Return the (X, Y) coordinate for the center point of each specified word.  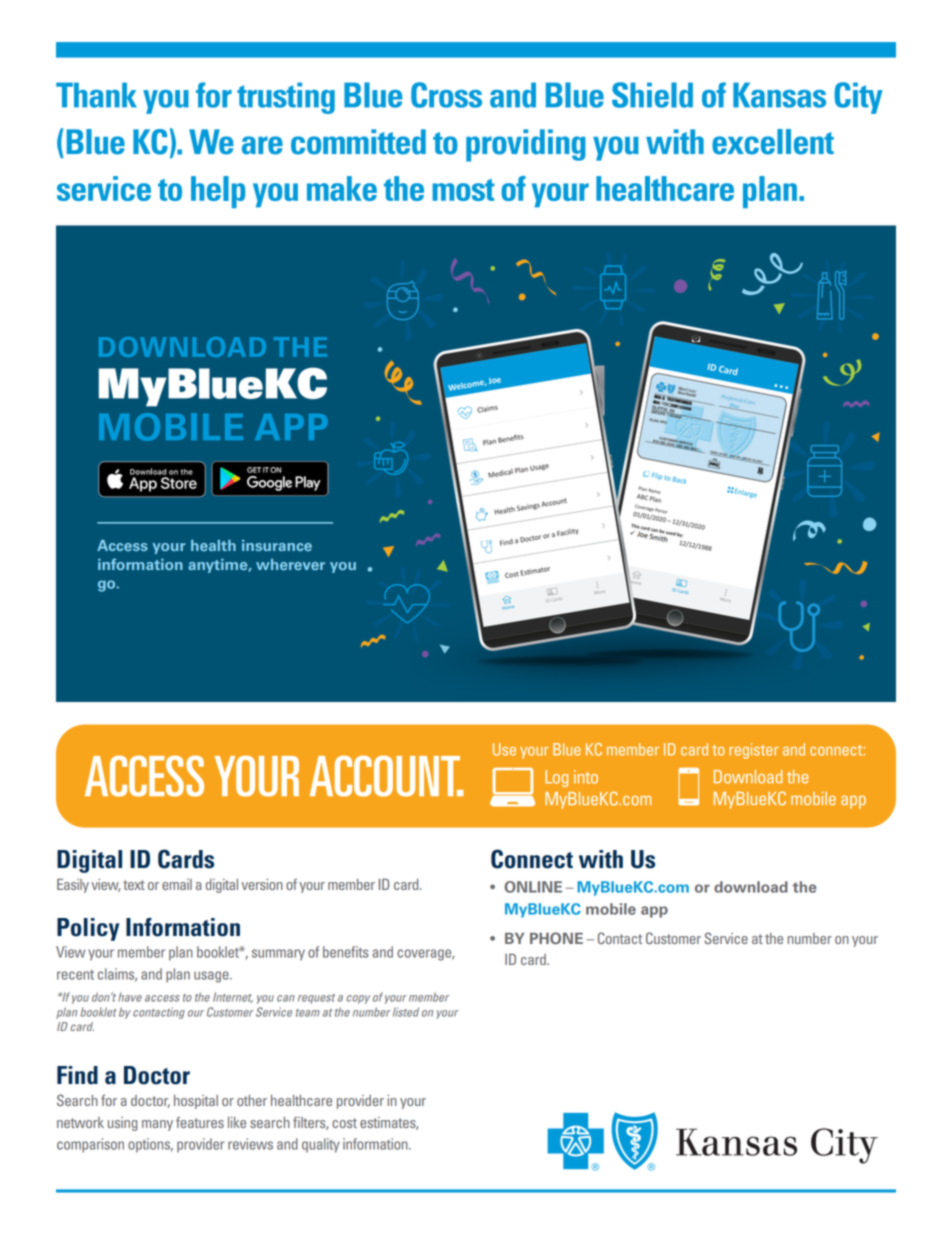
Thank (96, 95)
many (157, 1125)
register (754, 751)
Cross (446, 95)
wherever (290, 564)
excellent (773, 142)
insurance (277, 545)
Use (504, 749)
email (177, 884)
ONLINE (533, 887)
